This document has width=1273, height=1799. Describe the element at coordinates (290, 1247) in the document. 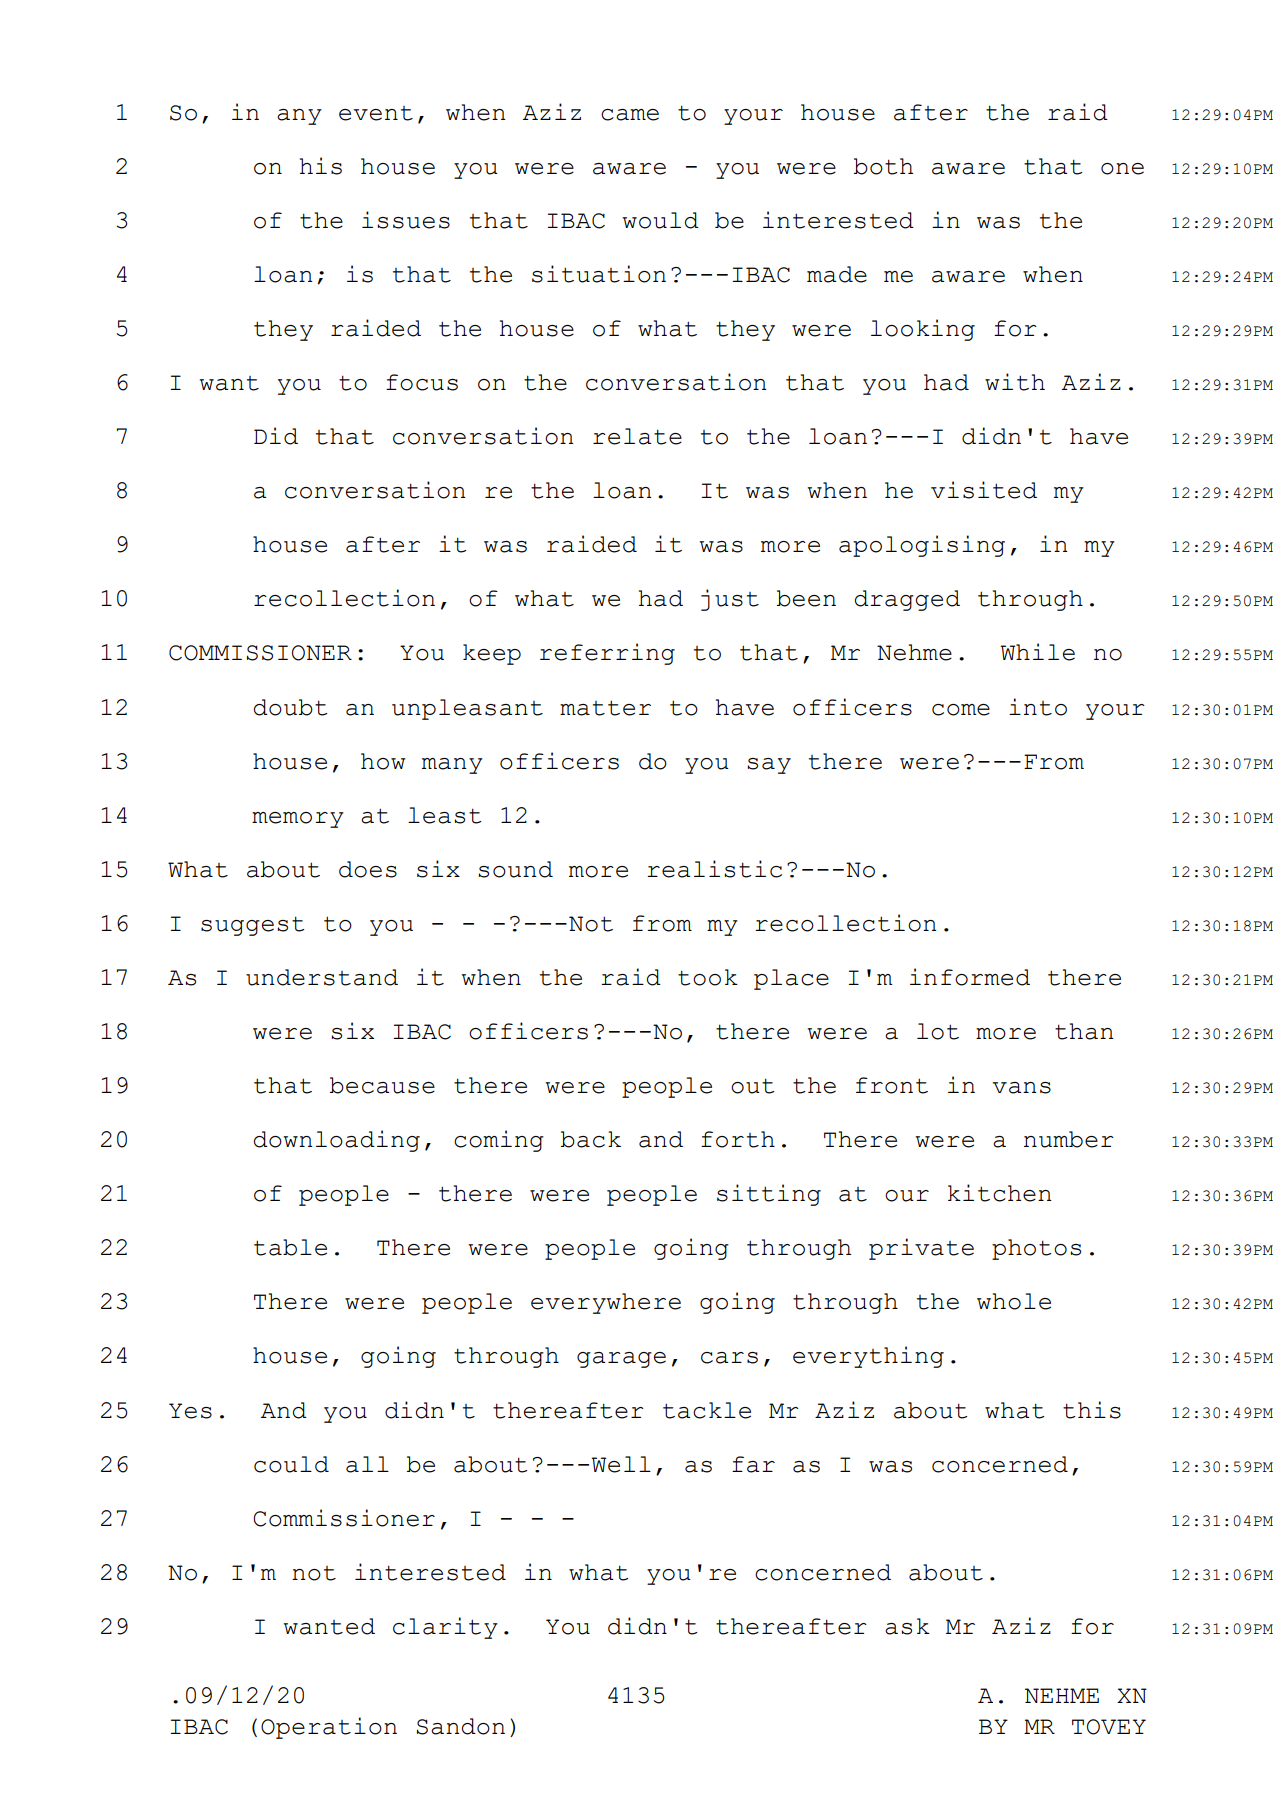

I see `table` at that location.
